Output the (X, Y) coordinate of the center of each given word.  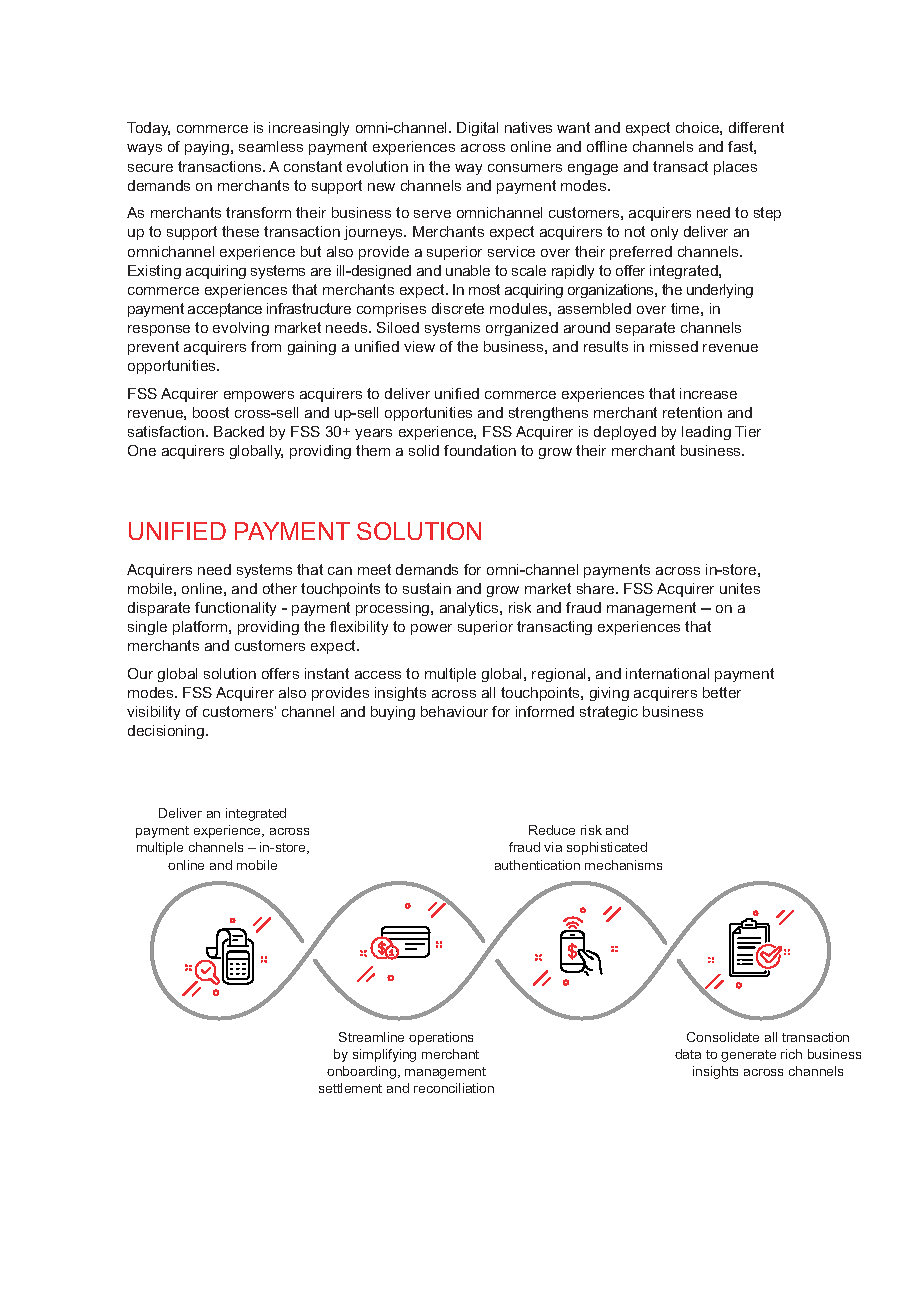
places (735, 168)
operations (441, 1038)
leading (706, 433)
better (722, 692)
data (688, 1054)
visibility (153, 713)
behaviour (454, 711)
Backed (239, 431)
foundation (480, 450)
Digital (477, 129)
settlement (350, 1088)
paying (208, 148)
